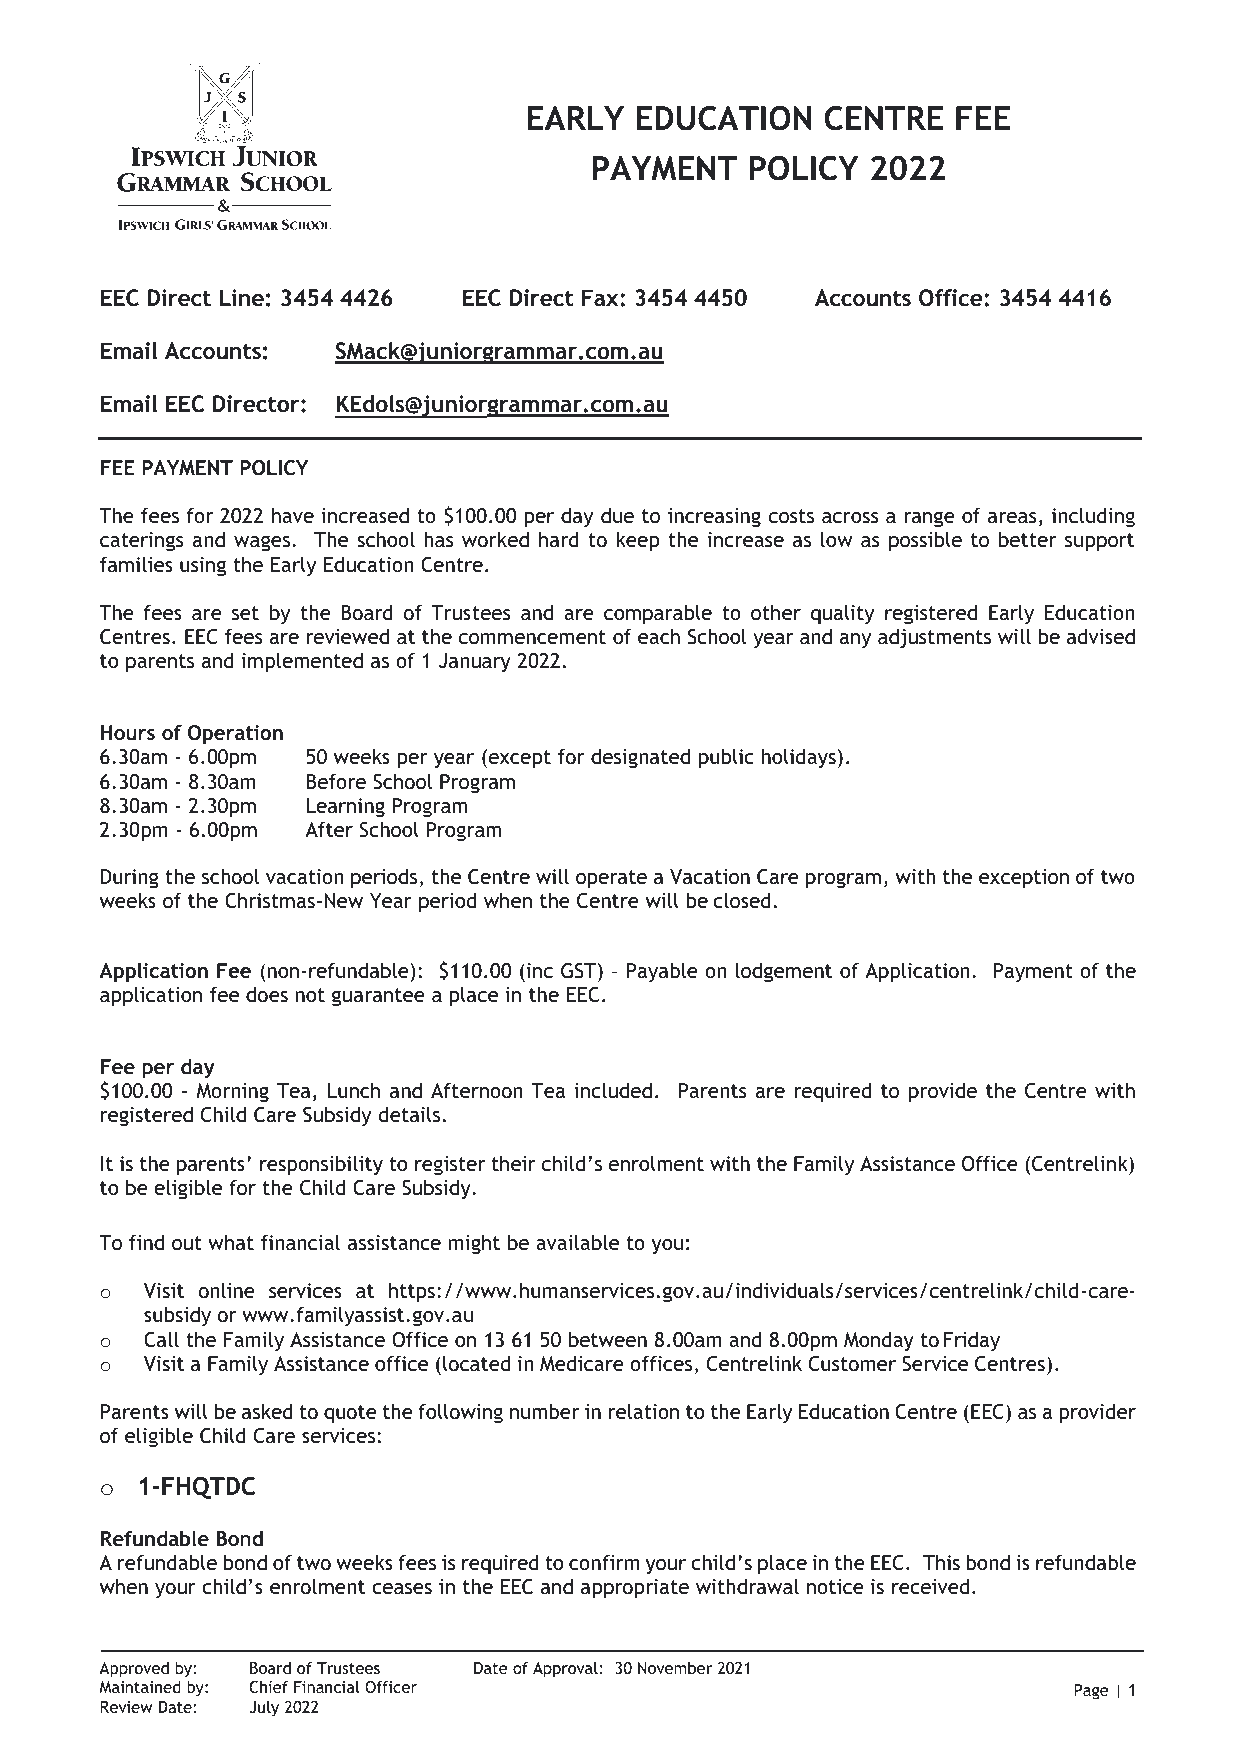 The image size is (1236, 1748). I want to click on holidays, so click(799, 758).
